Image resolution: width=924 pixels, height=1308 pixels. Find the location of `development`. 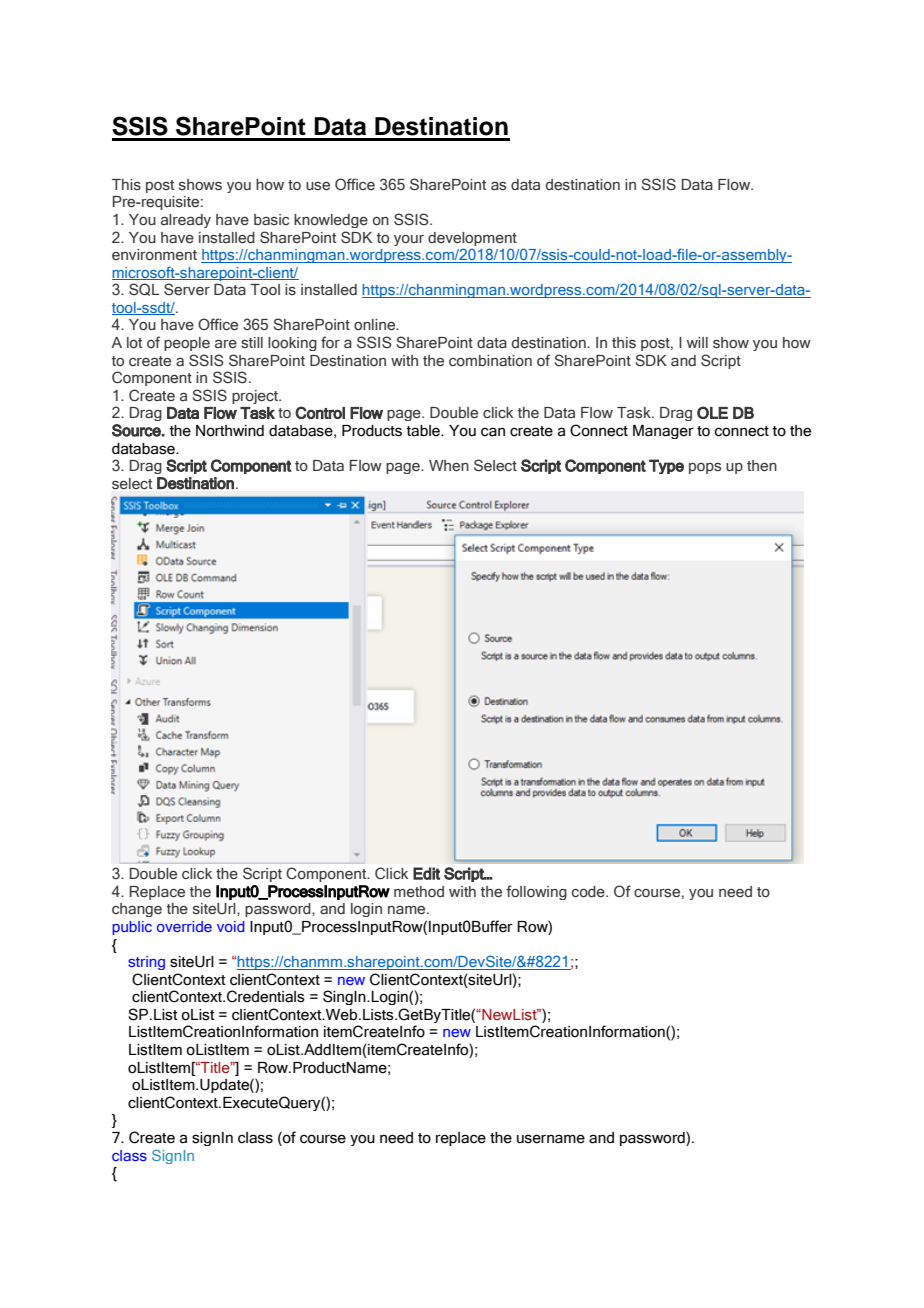

development is located at coordinates (472, 239).
